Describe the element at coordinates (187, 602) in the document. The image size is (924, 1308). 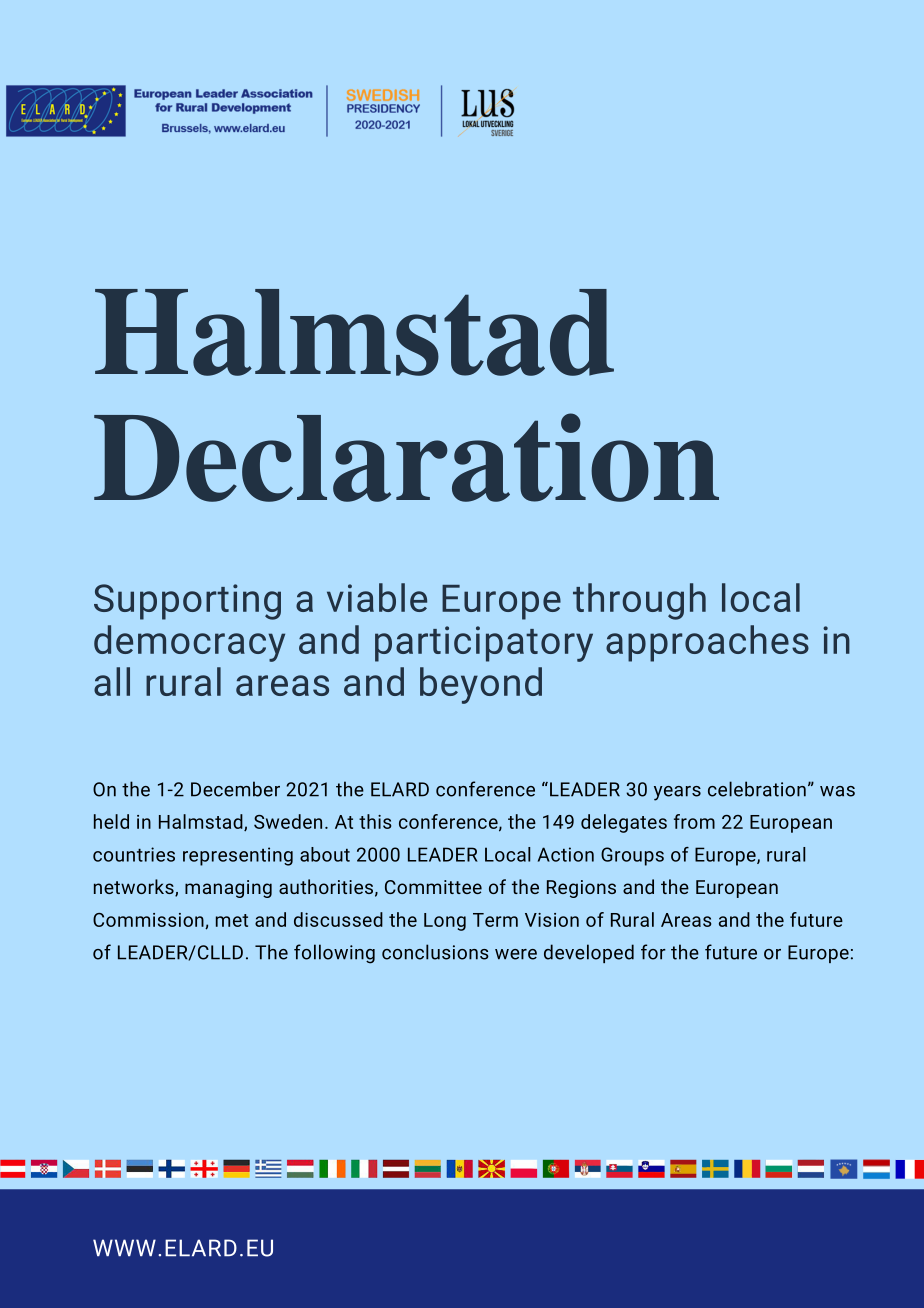
I see `Supporting` at that location.
